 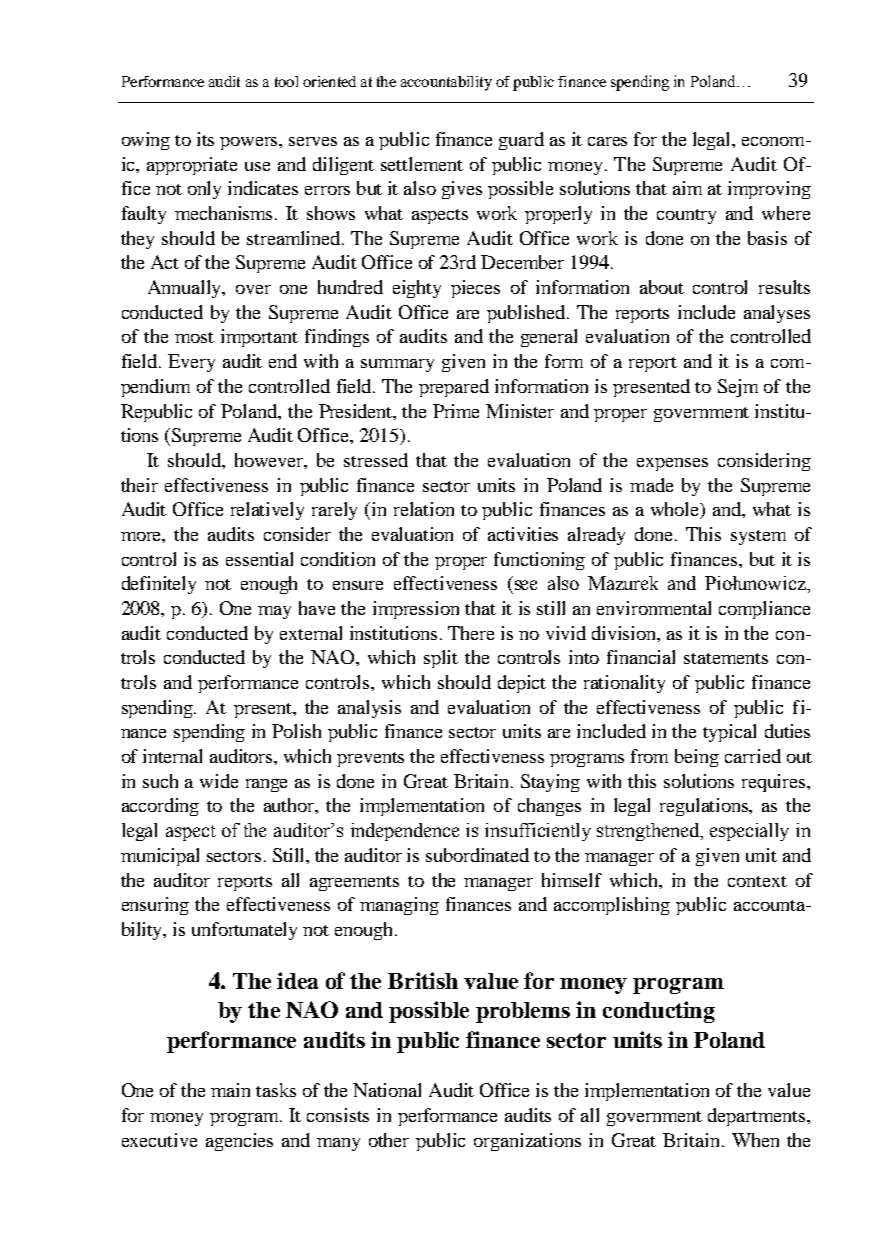 What do you see at coordinates (521, 141) in the document?
I see `guard` at bounding box center [521, 141].
